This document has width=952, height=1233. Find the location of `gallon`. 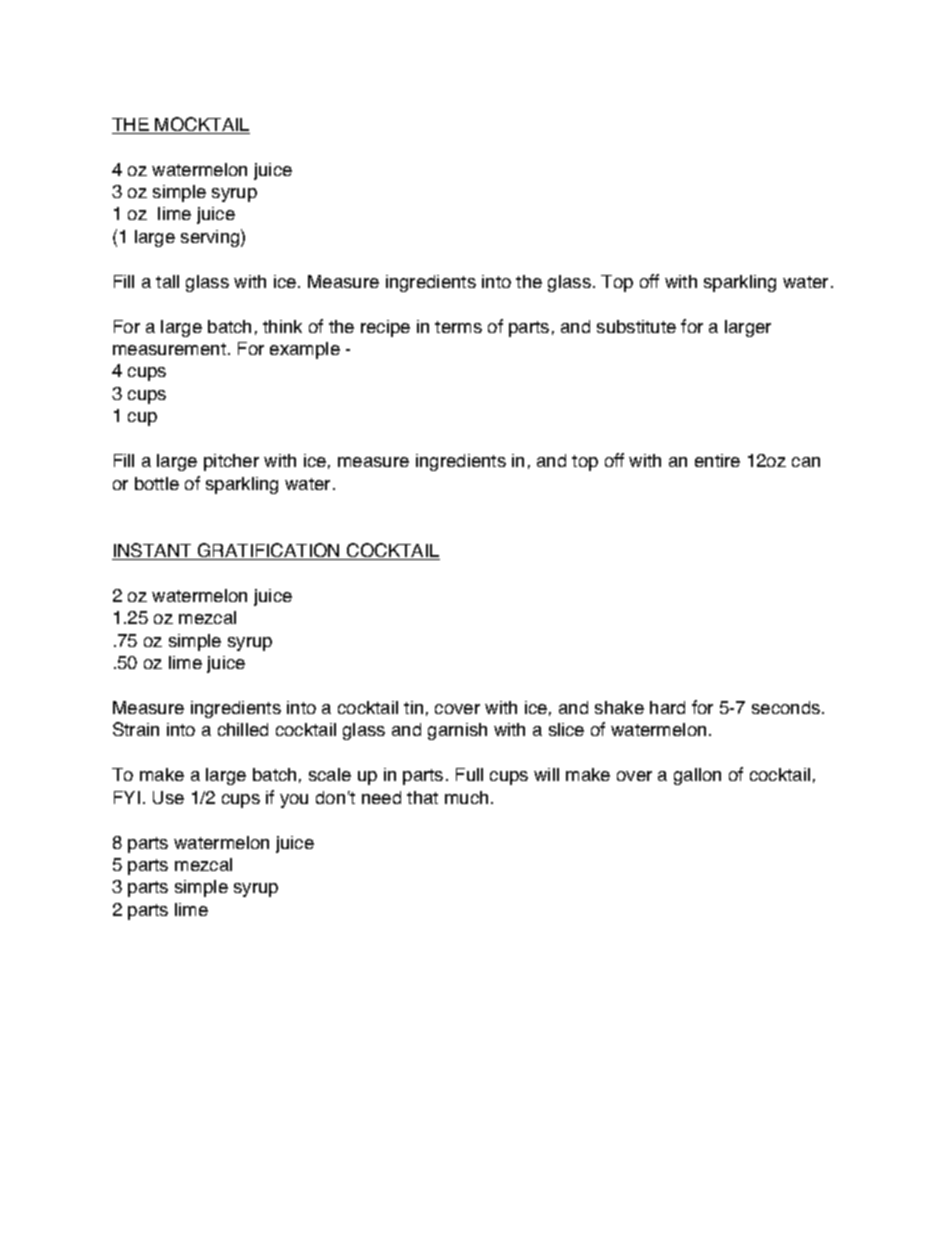

gallon is located at coordinates (697, 776).
